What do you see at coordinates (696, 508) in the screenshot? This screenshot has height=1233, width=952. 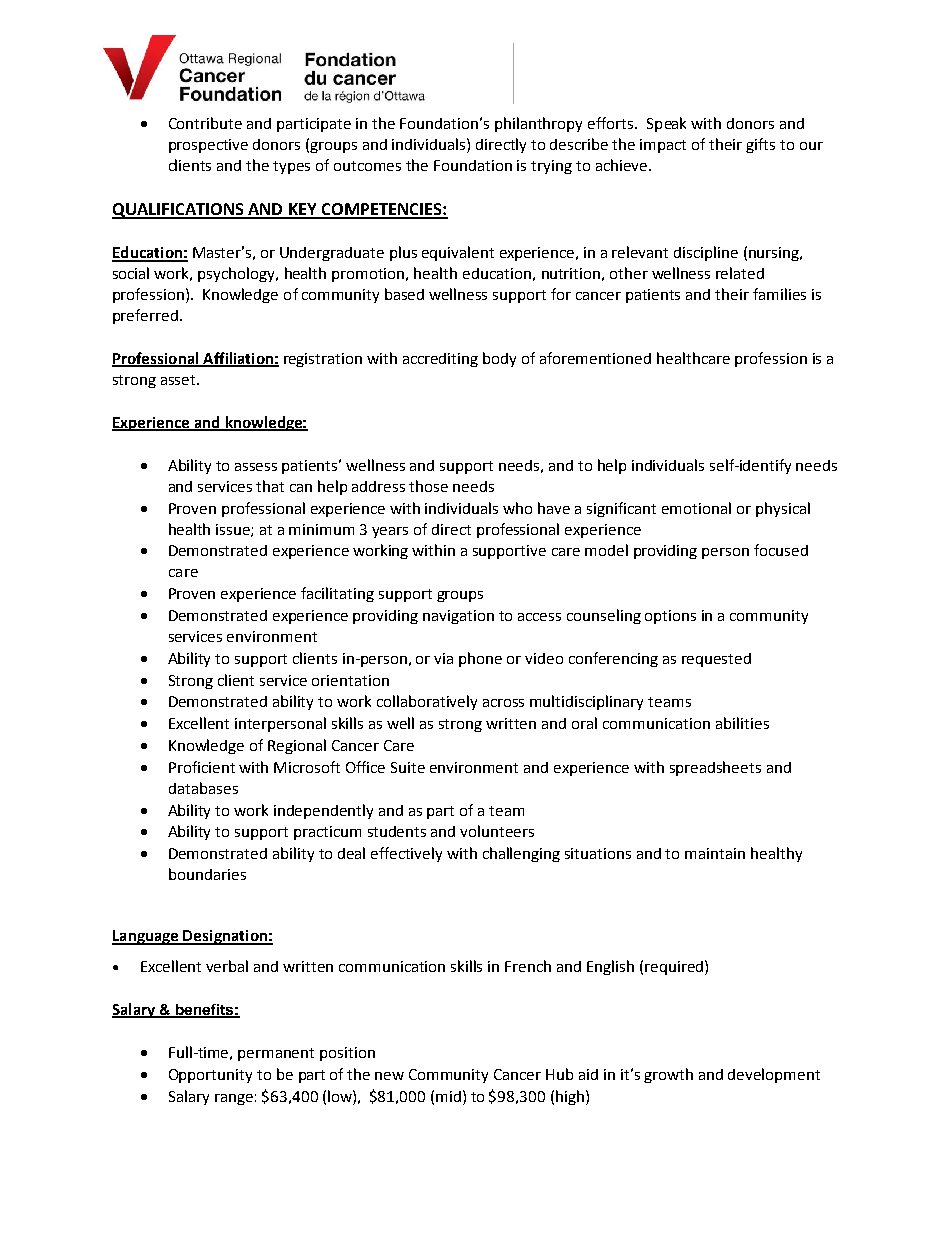 I see `emotional` at bounding box center [696, 508].
